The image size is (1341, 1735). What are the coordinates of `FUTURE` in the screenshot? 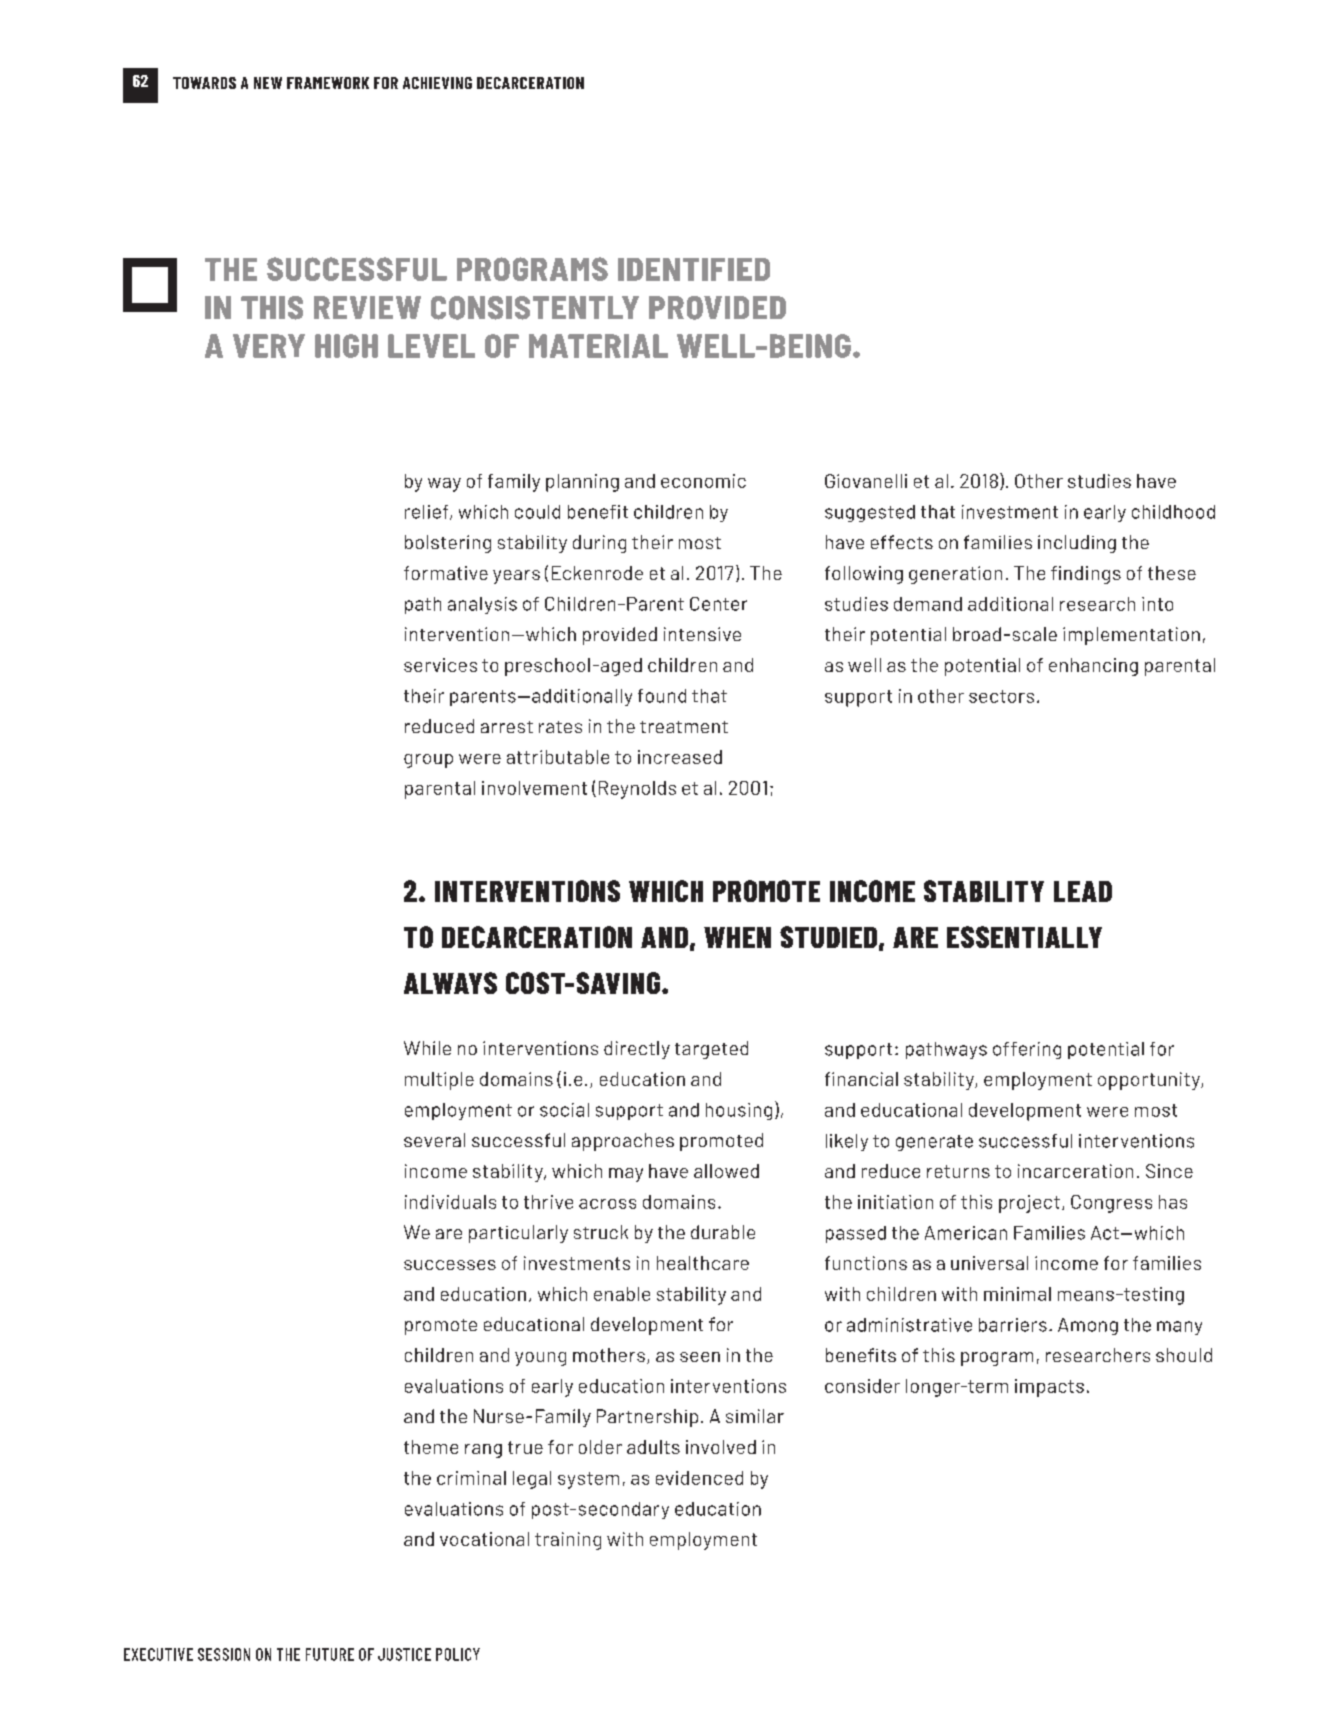 It's located at (330, 1654).
